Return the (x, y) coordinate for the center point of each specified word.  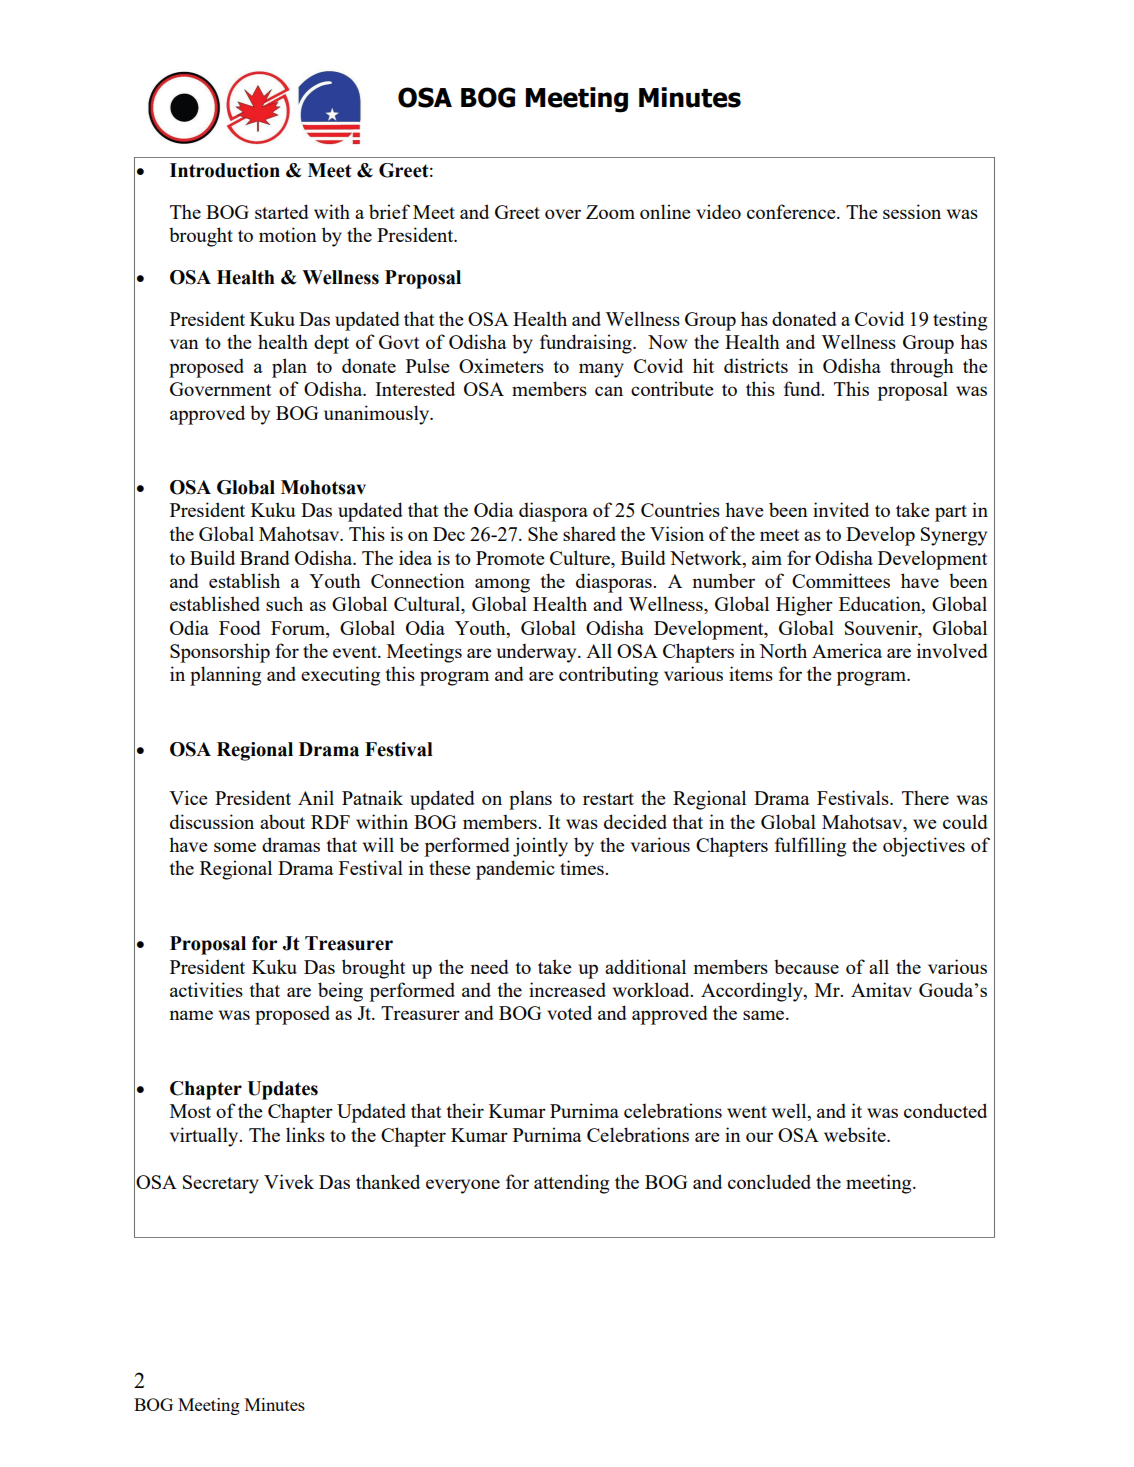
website (856, 1134)
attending (571, 1184)
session (912, 211)
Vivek (289, 1181)
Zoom (610, 212)
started (282, 211)
